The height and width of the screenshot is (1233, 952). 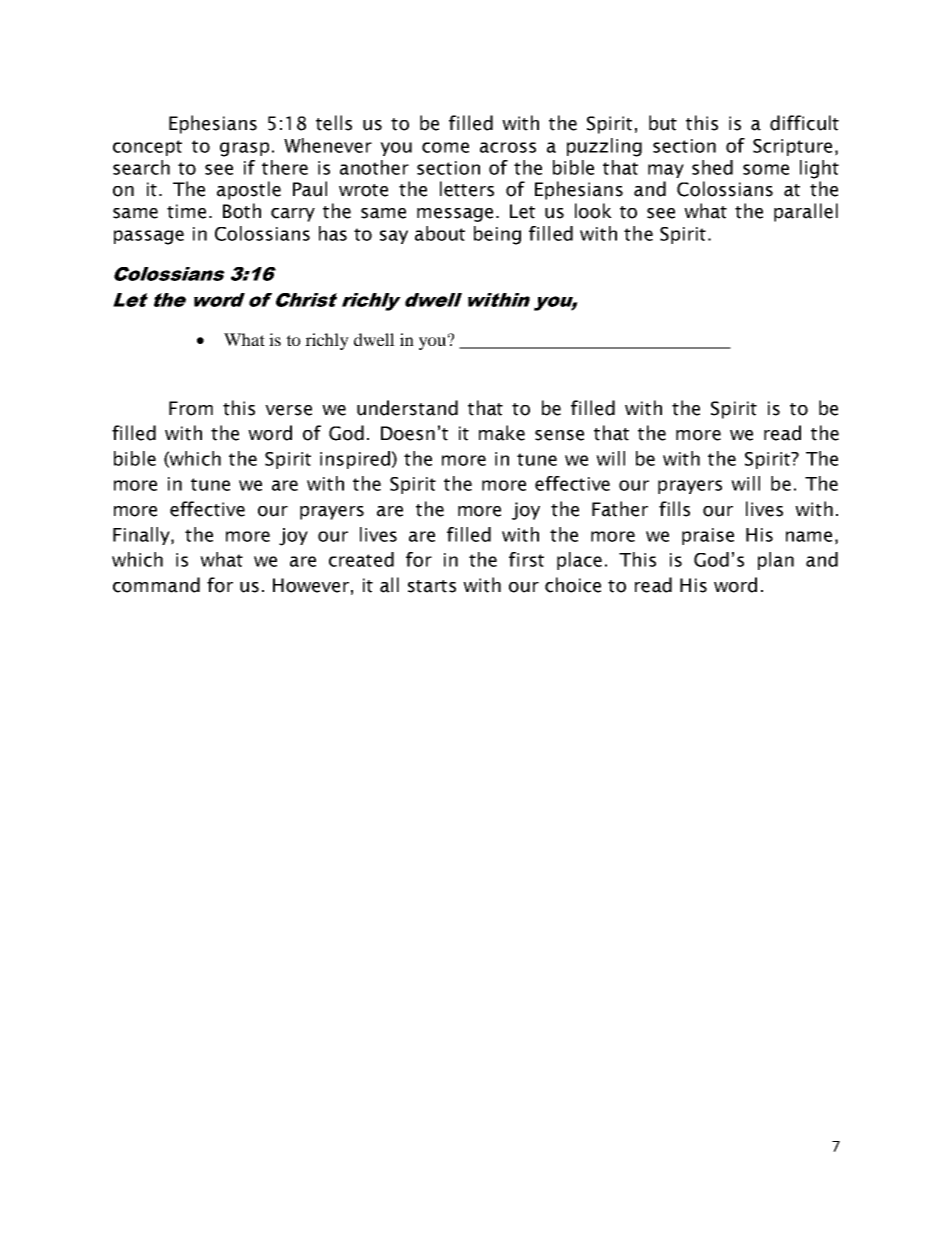 I want to click on command, so click(x=156, y=585).
